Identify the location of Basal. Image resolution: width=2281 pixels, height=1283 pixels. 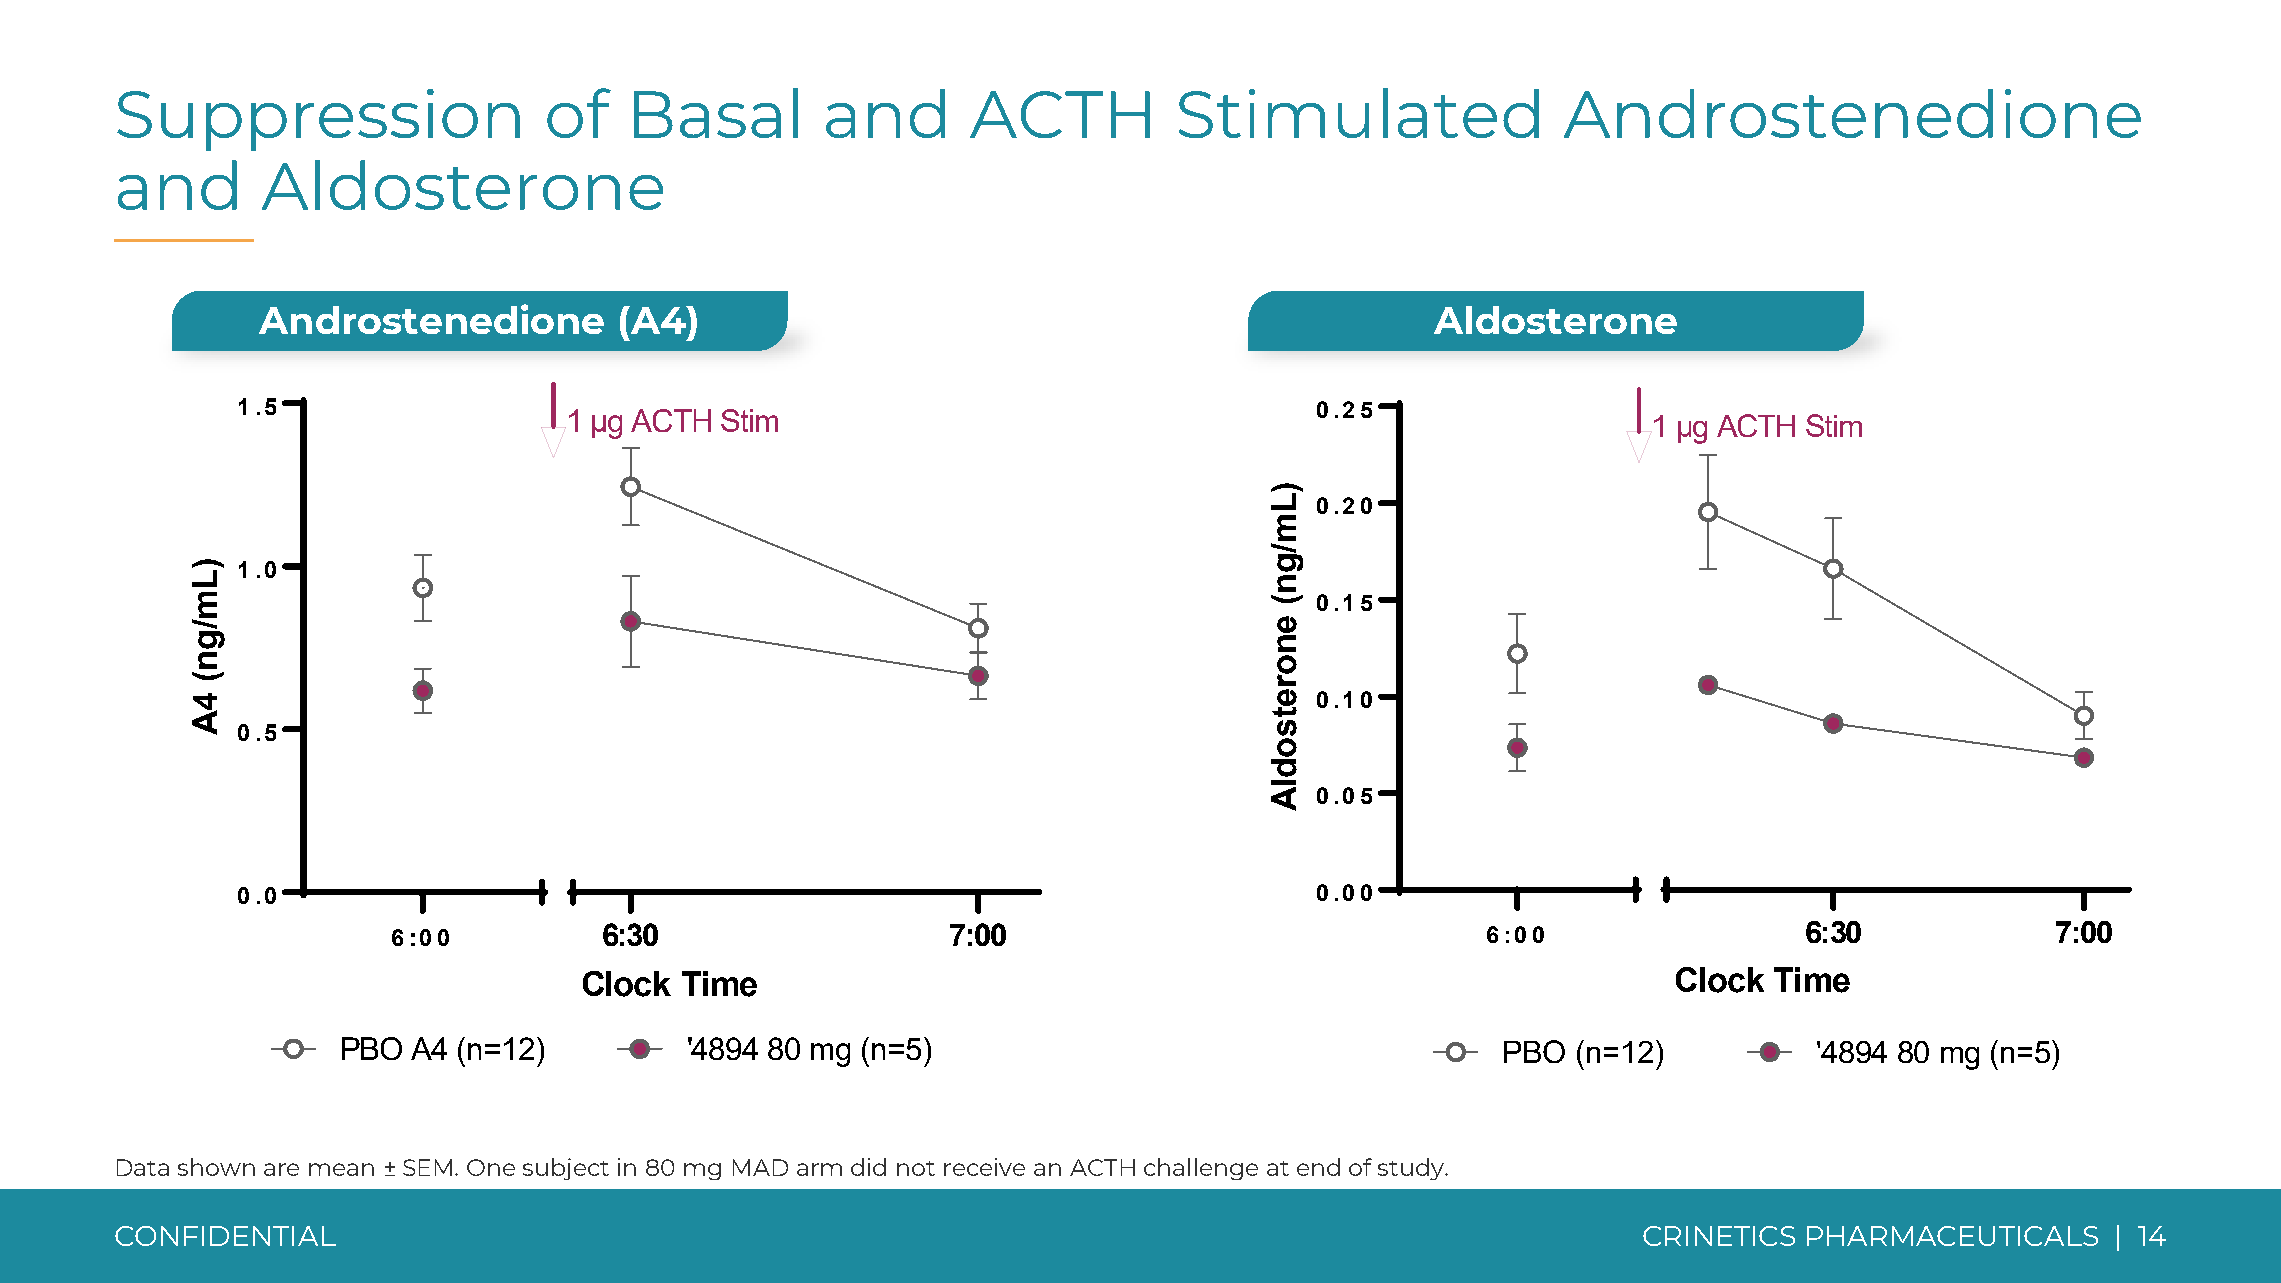
(716, 113).
